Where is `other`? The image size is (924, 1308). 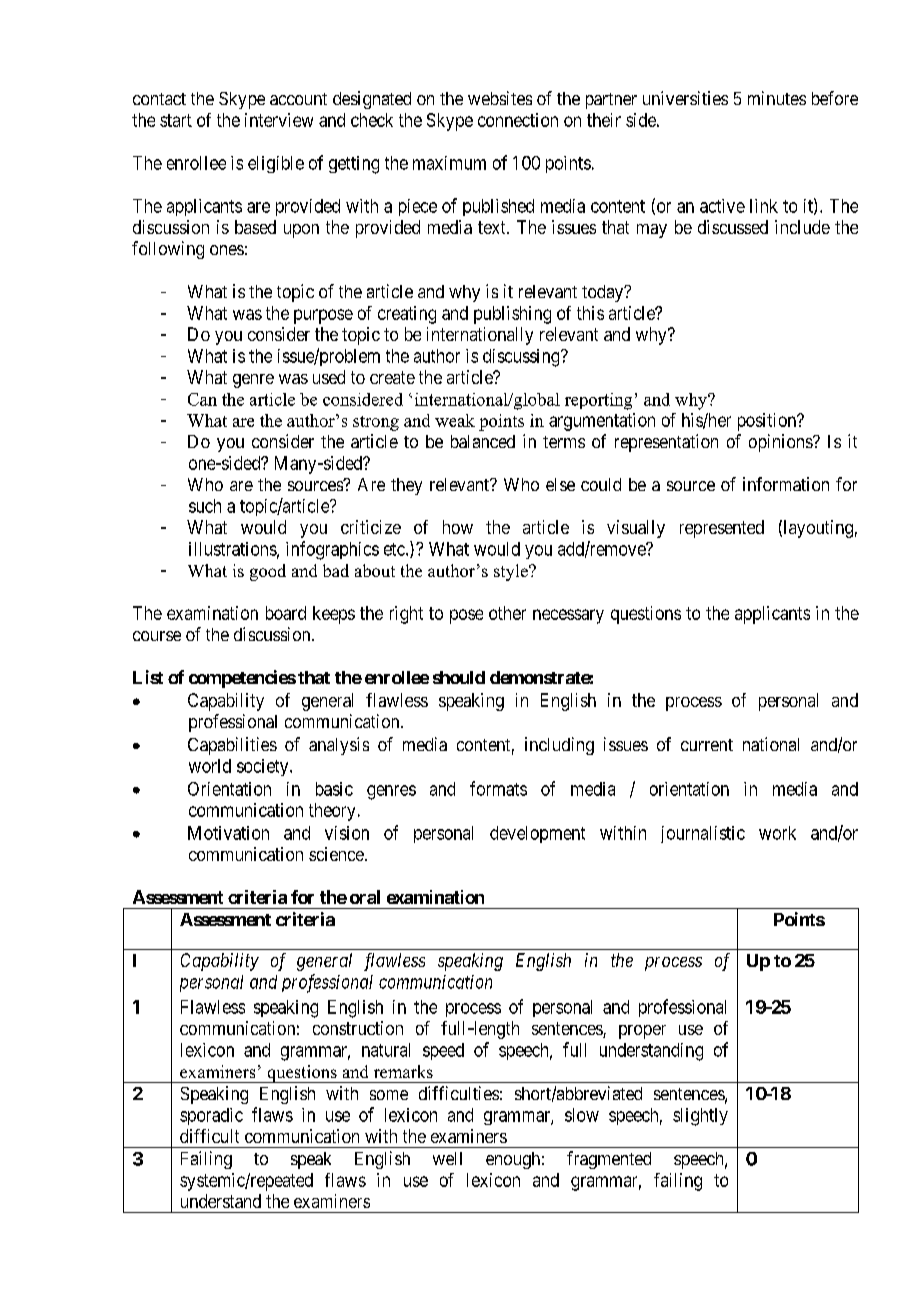
other is located at coordinates (507, 613).
